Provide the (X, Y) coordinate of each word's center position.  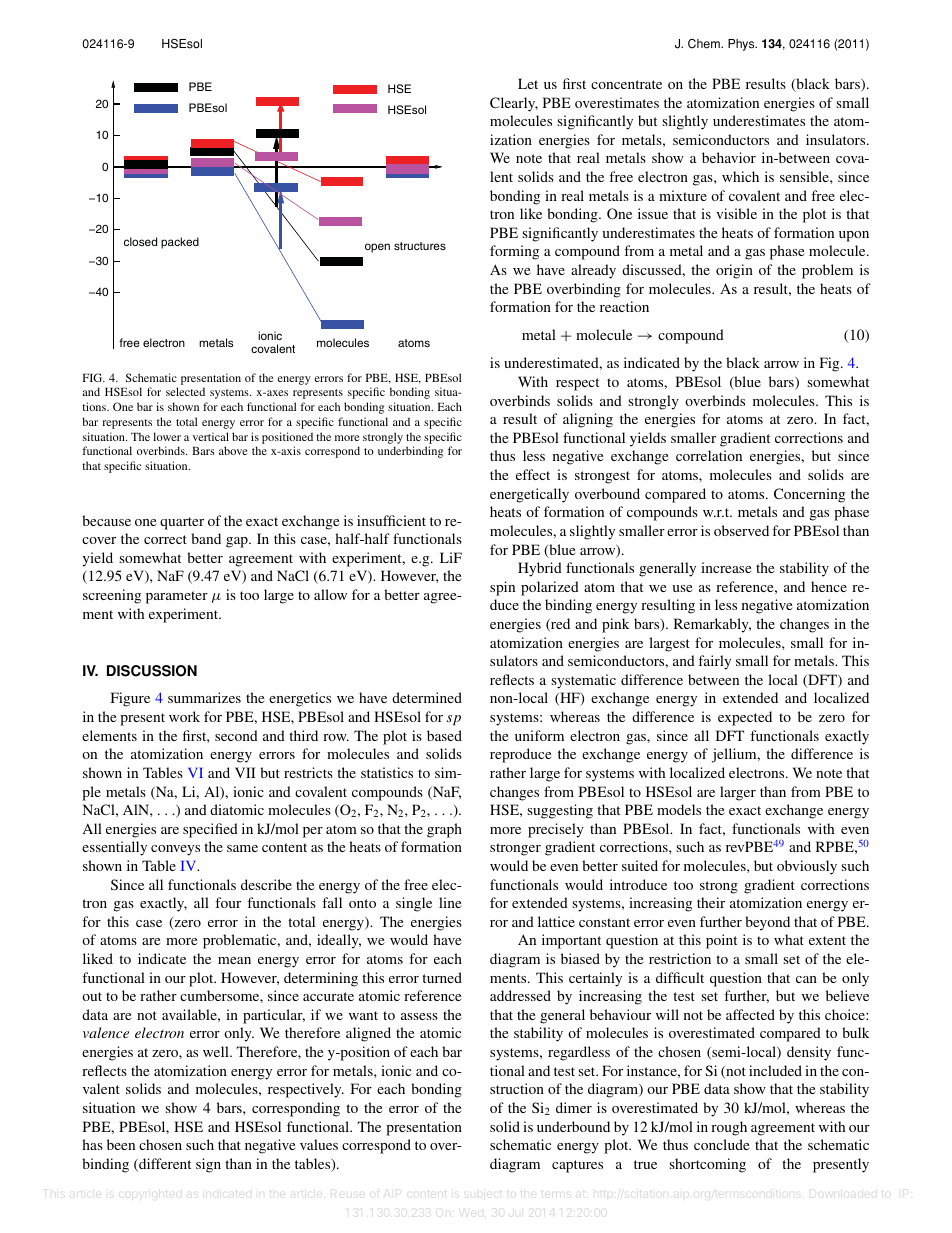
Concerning (809, 495)
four (228, 902)
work (184, 716)
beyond (767, 923)
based (444, 735)
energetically (529, 495)
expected (745, 718)
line (450, 902)
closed (140, 241)
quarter (182, 523)
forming (514, 252)
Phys (742, 45)
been (121, 1144)
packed (180, 243)
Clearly (514, 104)
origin (734, 271)
